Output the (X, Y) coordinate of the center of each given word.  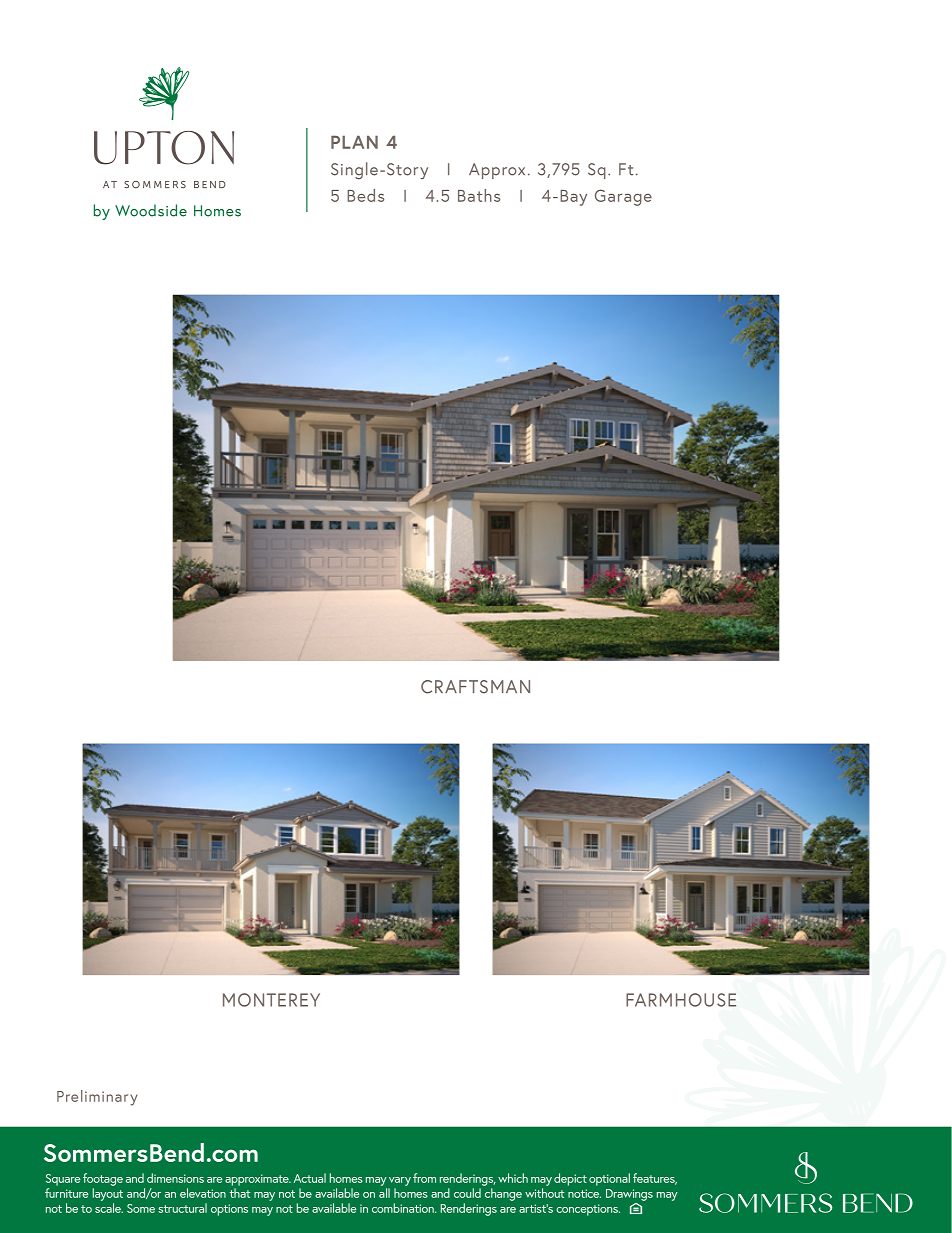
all (384, 1193)
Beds (365, 195)
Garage (623, 197)
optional (609, 1179)
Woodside (151, 210)
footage (103, 1179)
